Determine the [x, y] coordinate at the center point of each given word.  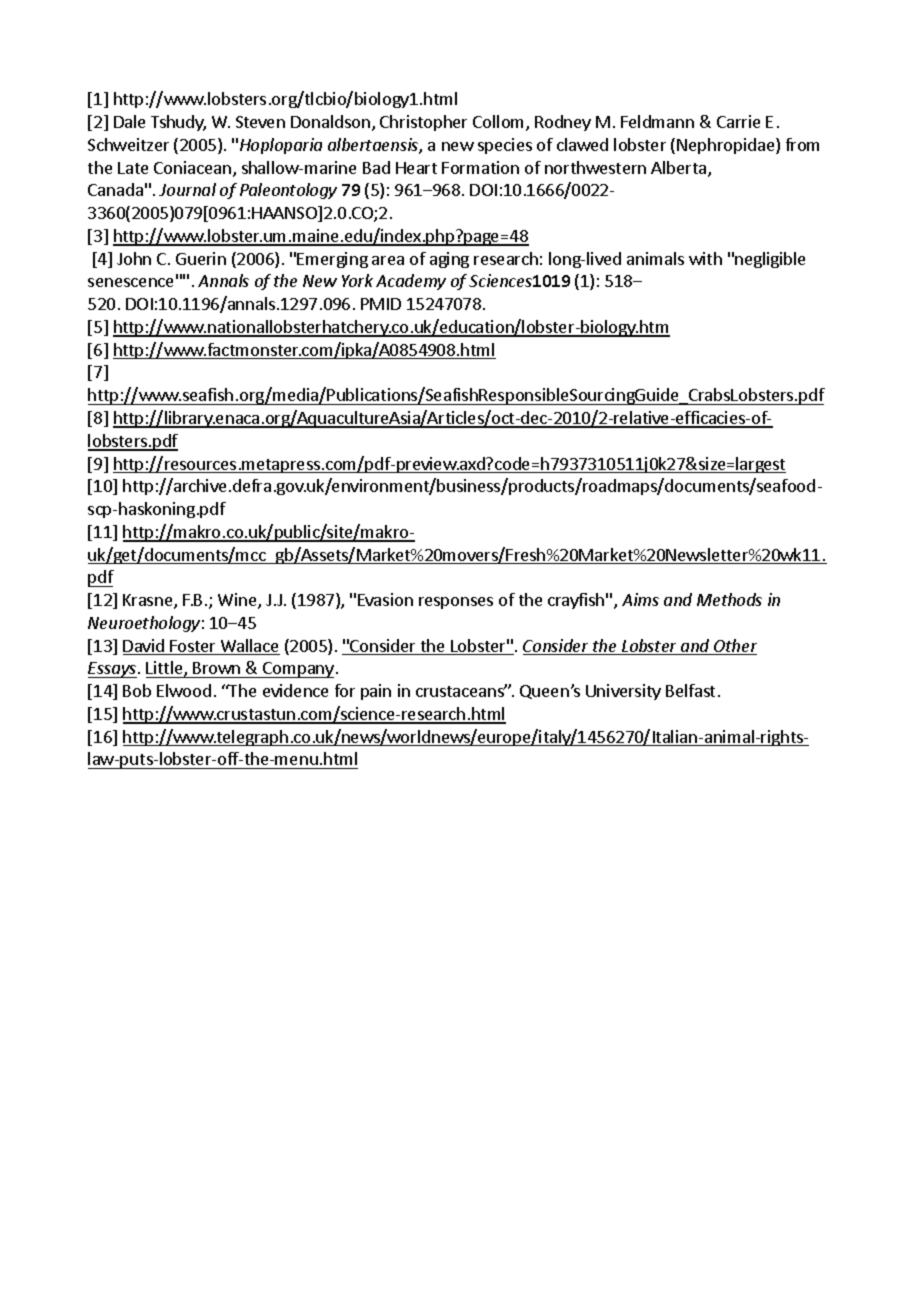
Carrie [738, 121]
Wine [238, 601]
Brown [216, 668]
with [705, 258]
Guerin [201, 258]
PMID [381, 304]
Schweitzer [128, 144]
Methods [729, 599]
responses [456, 603]
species [505, 146]
